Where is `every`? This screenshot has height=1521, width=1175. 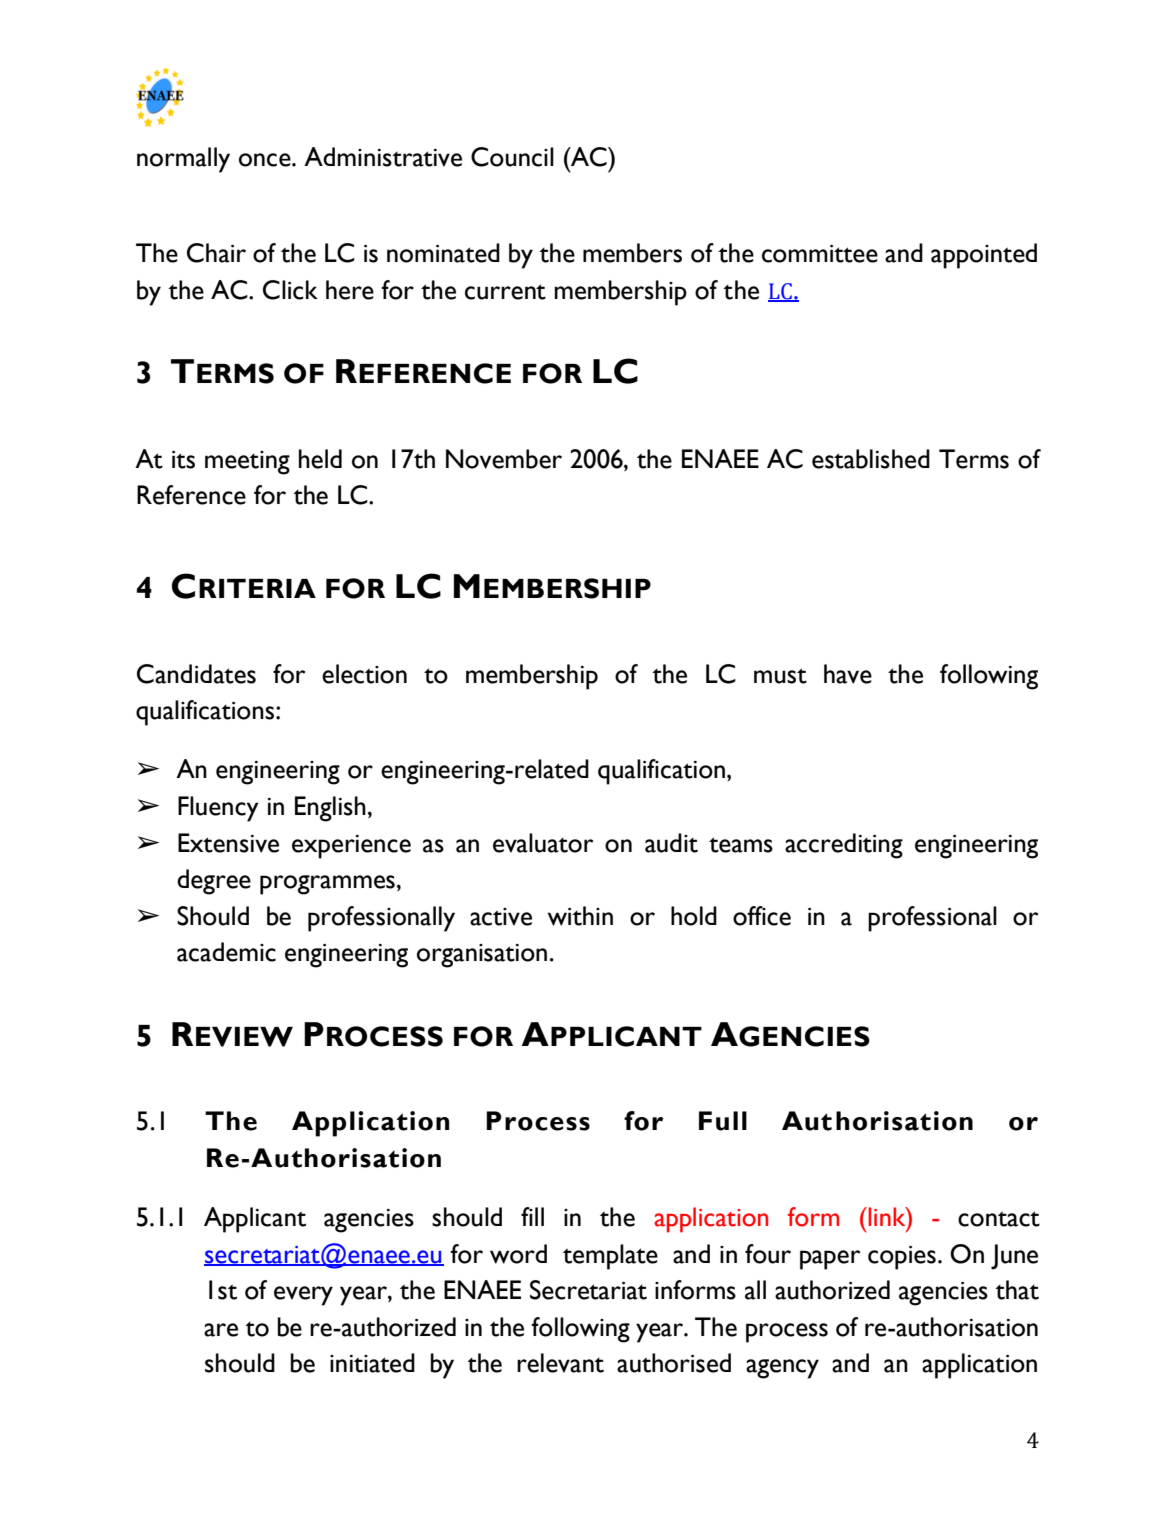
every is located at coordinates (303, 1296).
